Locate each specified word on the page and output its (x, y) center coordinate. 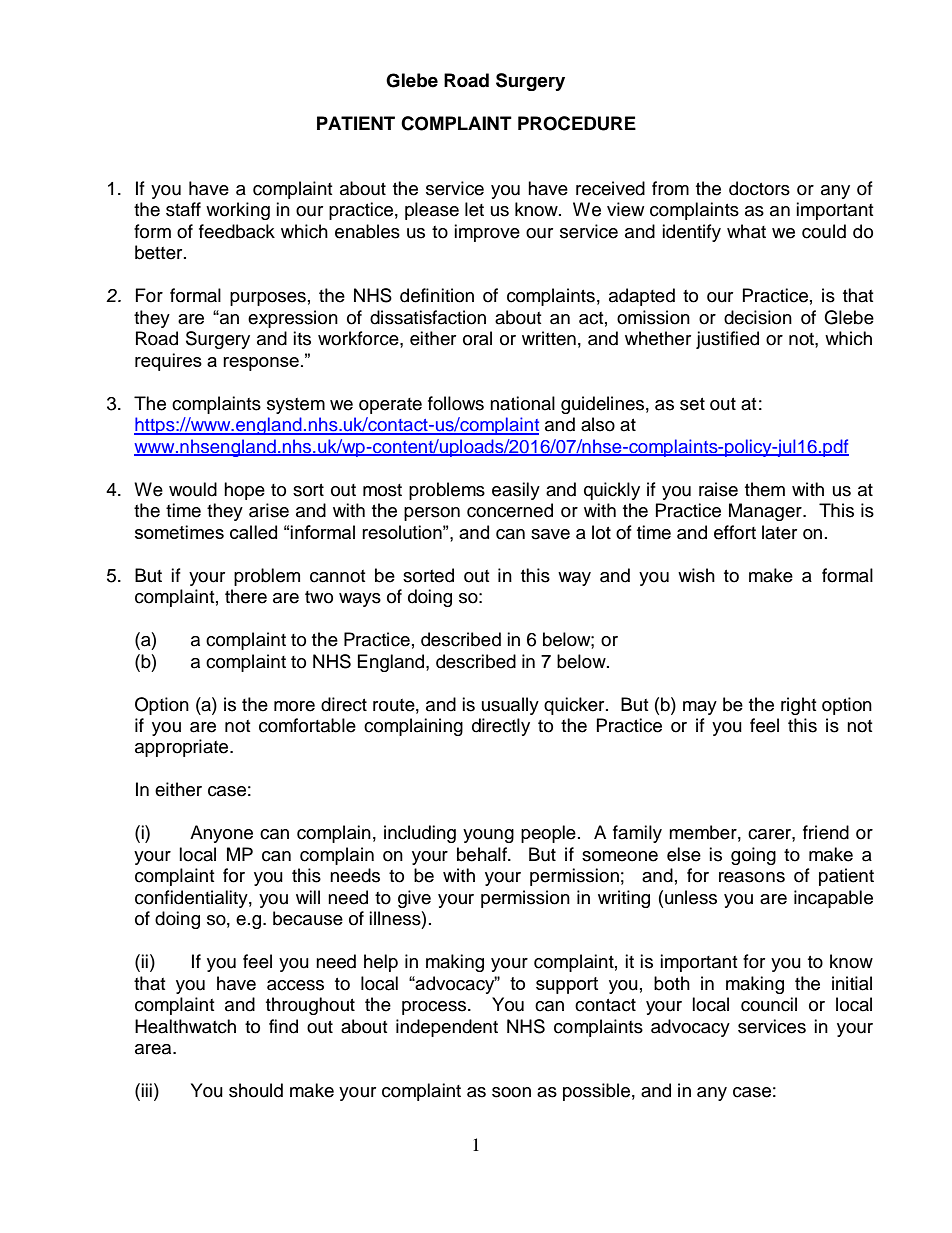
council (769, 1004)
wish (696, 575)
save (550, 534)
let (474, 209)
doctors (759, 188)
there (246, 596)
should (256, 1090)
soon (511, 1092)
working (238, 211)
